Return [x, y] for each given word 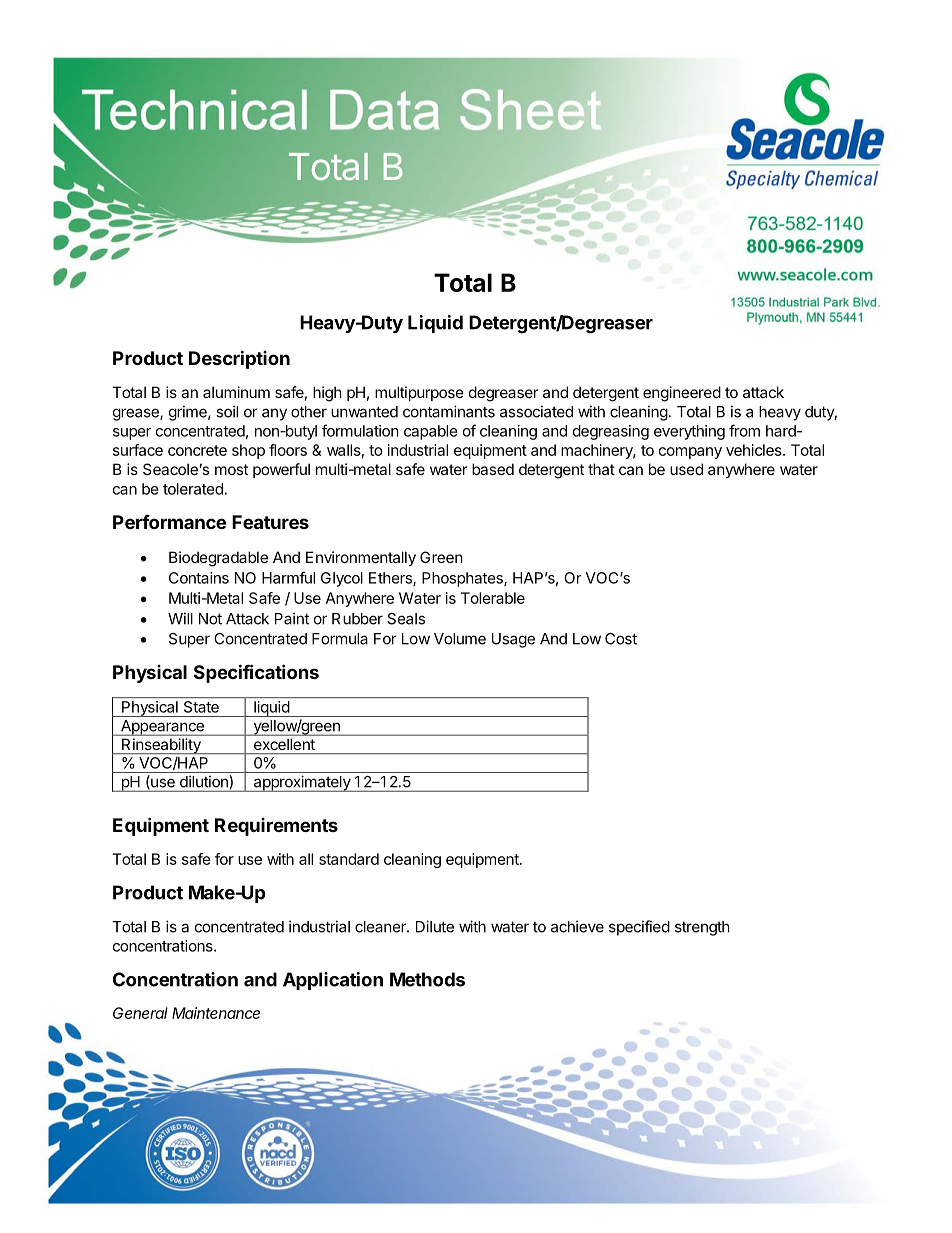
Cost [621, 639]
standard [349, 859]
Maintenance [216, 1013]
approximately [302, 783]
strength [702, 928]
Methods [427, 979]
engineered [682, 394]
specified [639, 928]
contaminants [449, 411]
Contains [199, 578]
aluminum [236, 392]
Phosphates [463, 579]
